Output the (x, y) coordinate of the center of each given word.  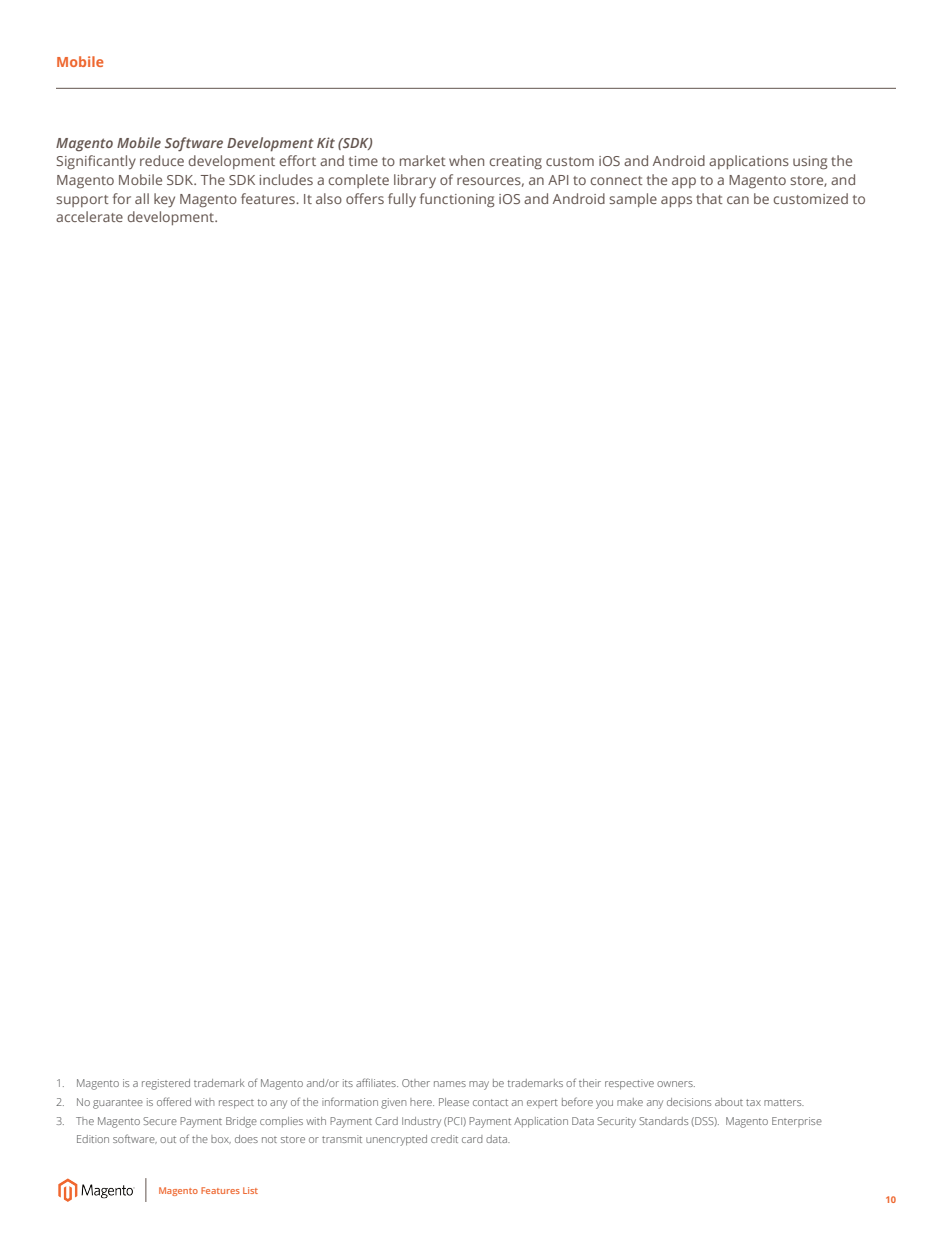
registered (166, 1084)
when (466, 160)
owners (676, 1084)
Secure (160, 1121)
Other (416, 1083)
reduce (162, 160)
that (709, 198)
